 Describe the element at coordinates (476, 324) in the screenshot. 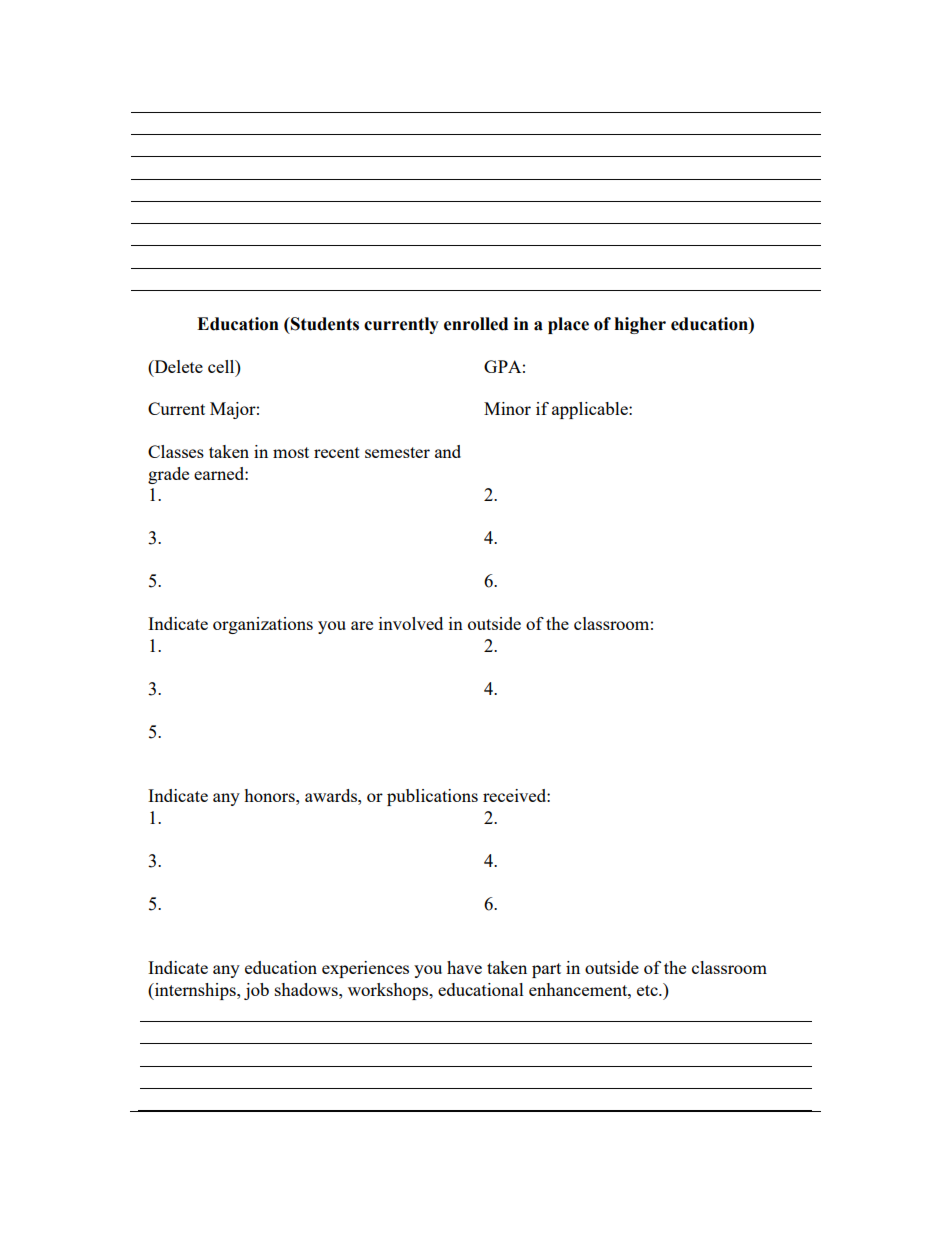

I see `enrolled` at that location.
